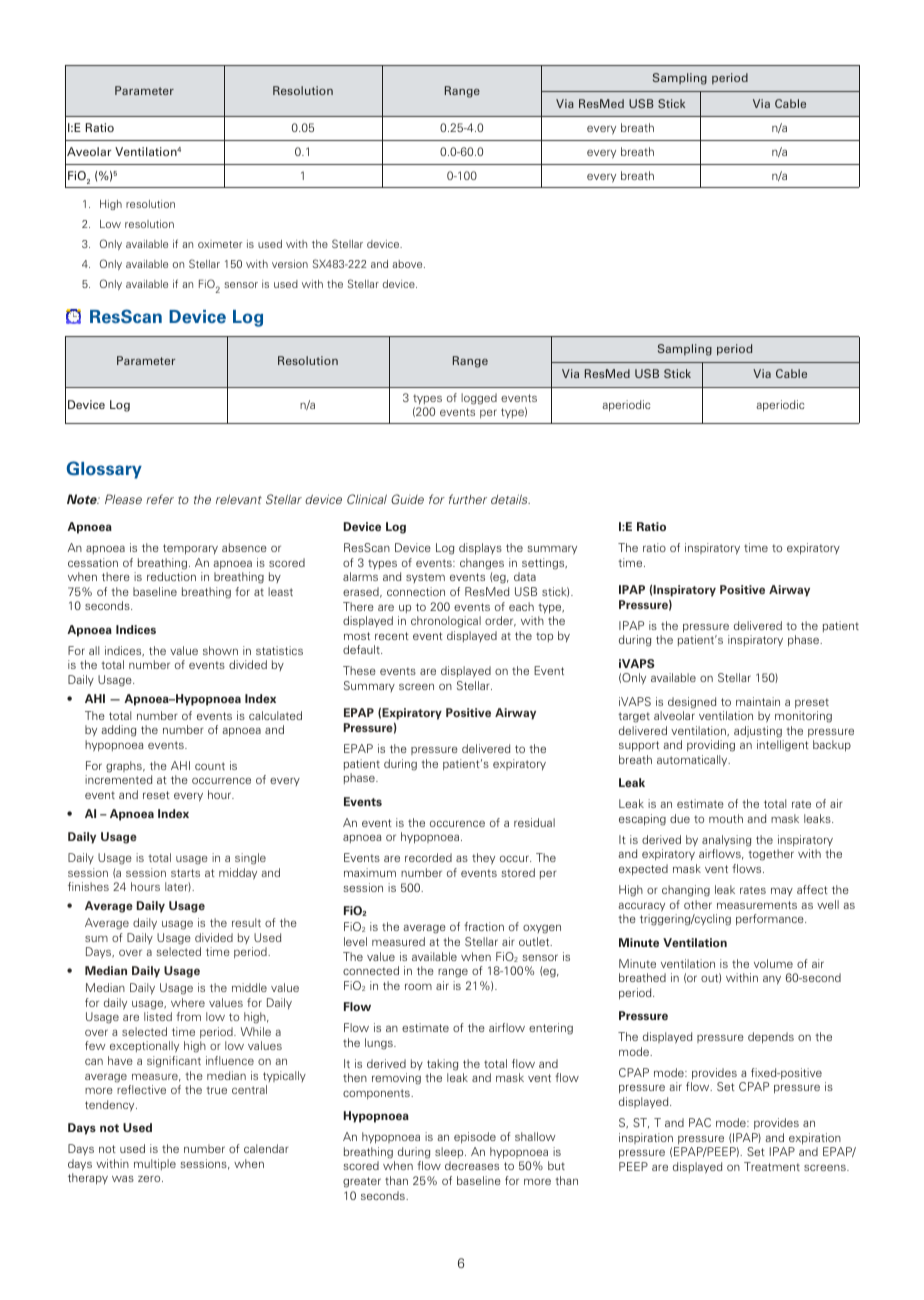 The height and width of the screenshot is (1300, 924). I want to click on multiple, so click(155, 1164).
